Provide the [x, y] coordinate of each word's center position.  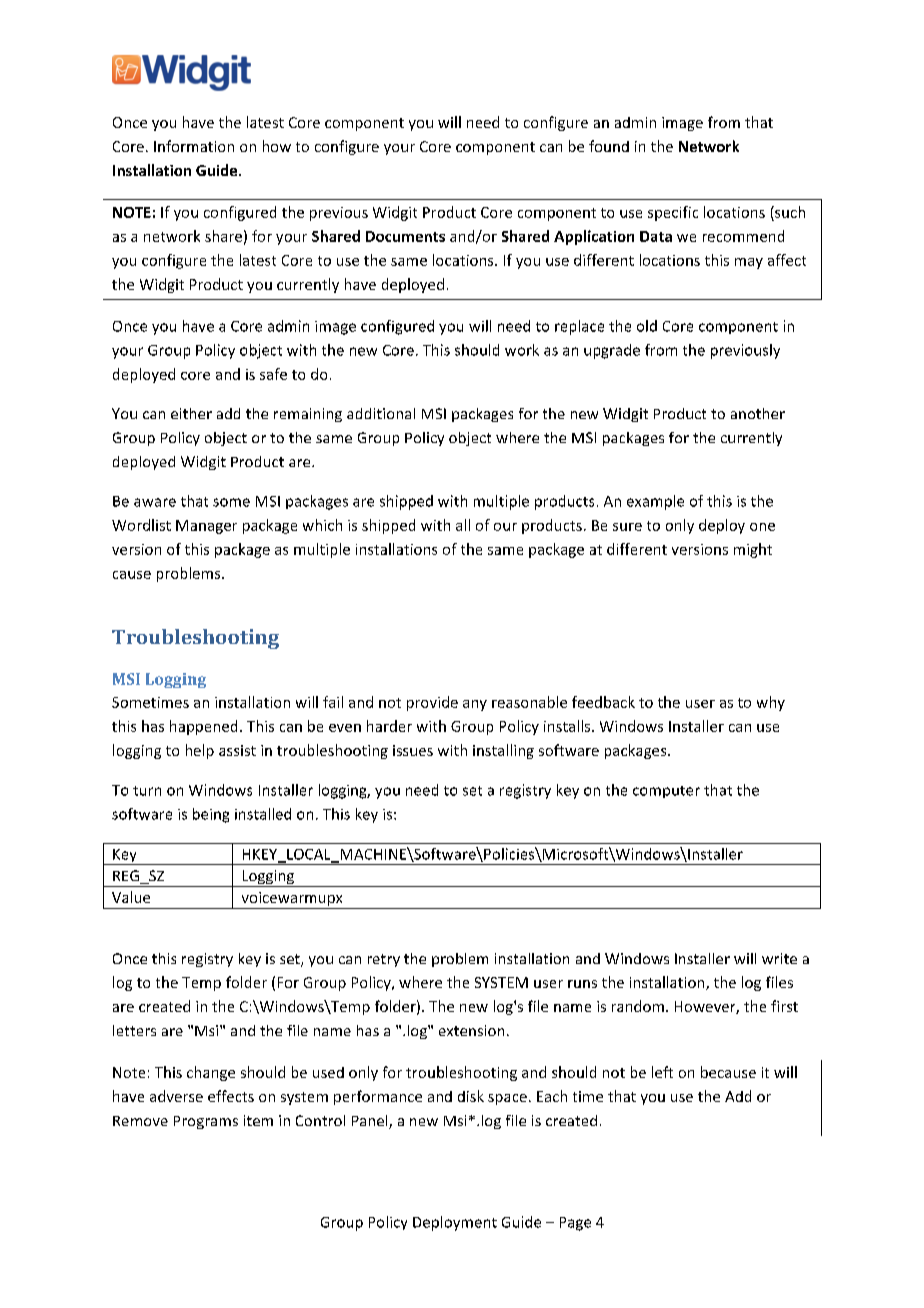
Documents [405, 236]
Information [194, 146]
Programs [206, 1122]
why [771, 703]
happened [203, 727]
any [475, 705]
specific [673, 213]
